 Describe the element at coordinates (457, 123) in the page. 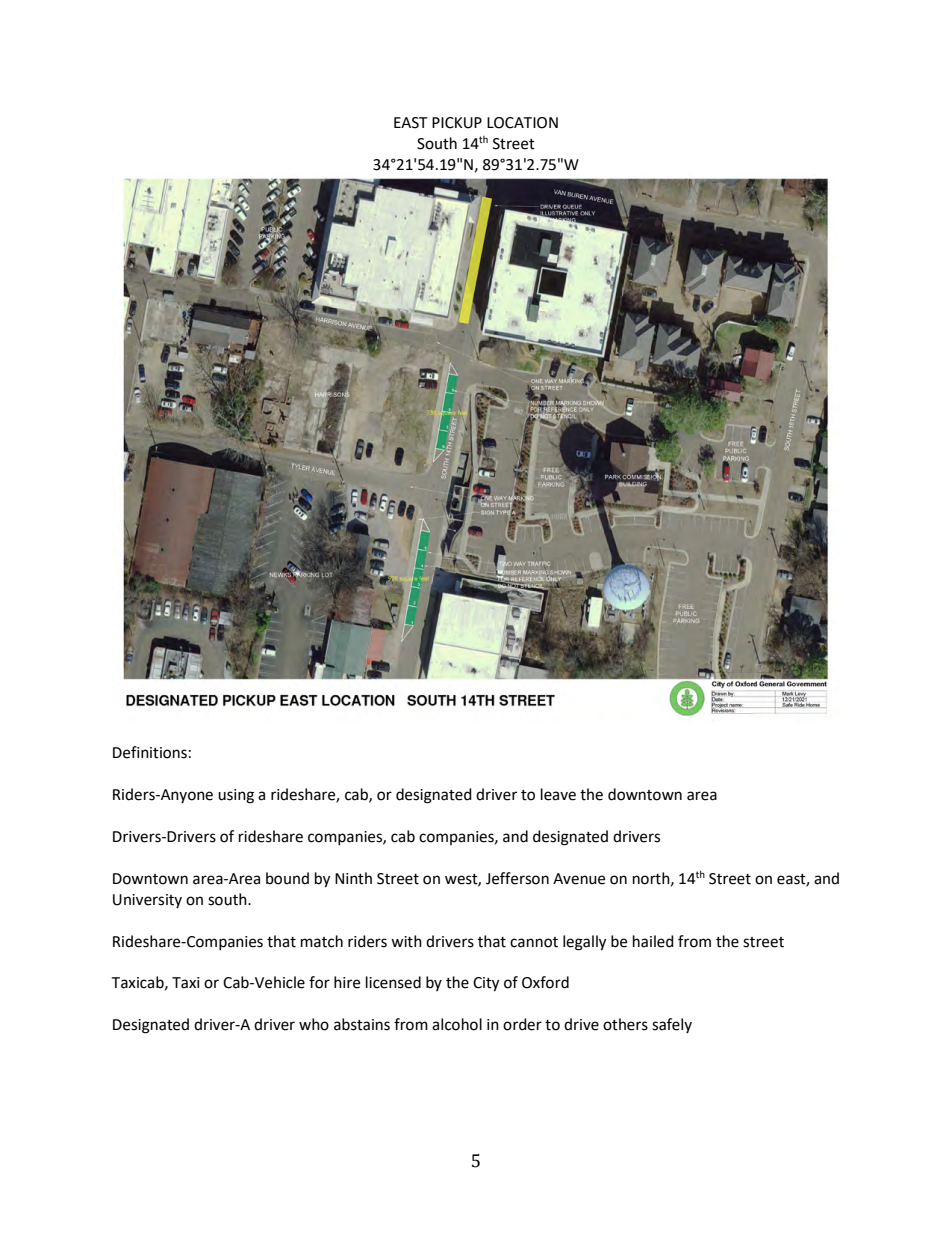

I see `PICKUP` at that location.
